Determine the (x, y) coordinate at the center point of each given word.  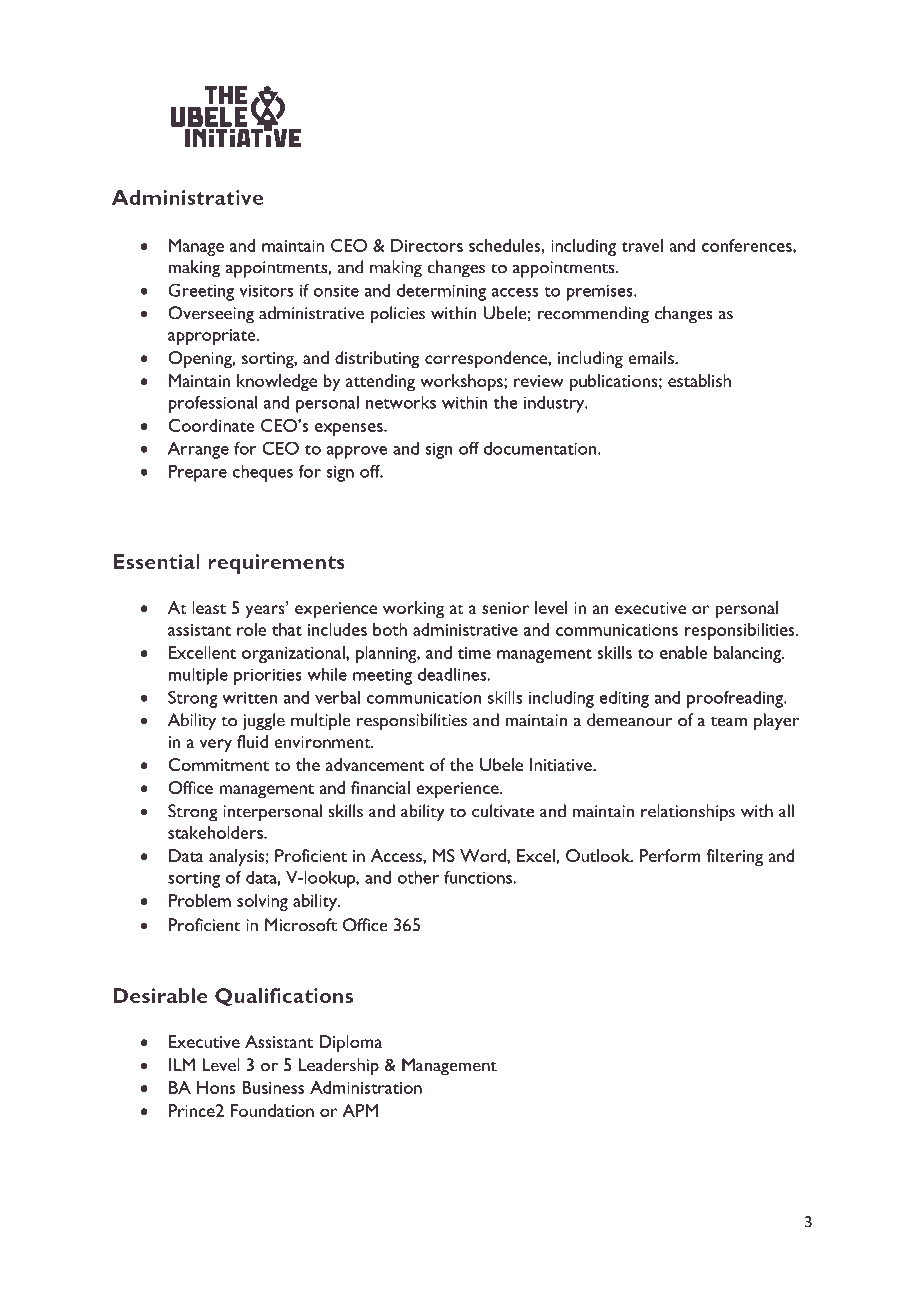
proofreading (736, 699)
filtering (735, 857)
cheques (263, 473)
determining (441, 292)
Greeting (201, 292)
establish (699, 380)
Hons (216, 1087)
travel (642, 245)
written (249, 697)
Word (484, 855)
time (474, 653)
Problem (200, 900)
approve (357, 452)
